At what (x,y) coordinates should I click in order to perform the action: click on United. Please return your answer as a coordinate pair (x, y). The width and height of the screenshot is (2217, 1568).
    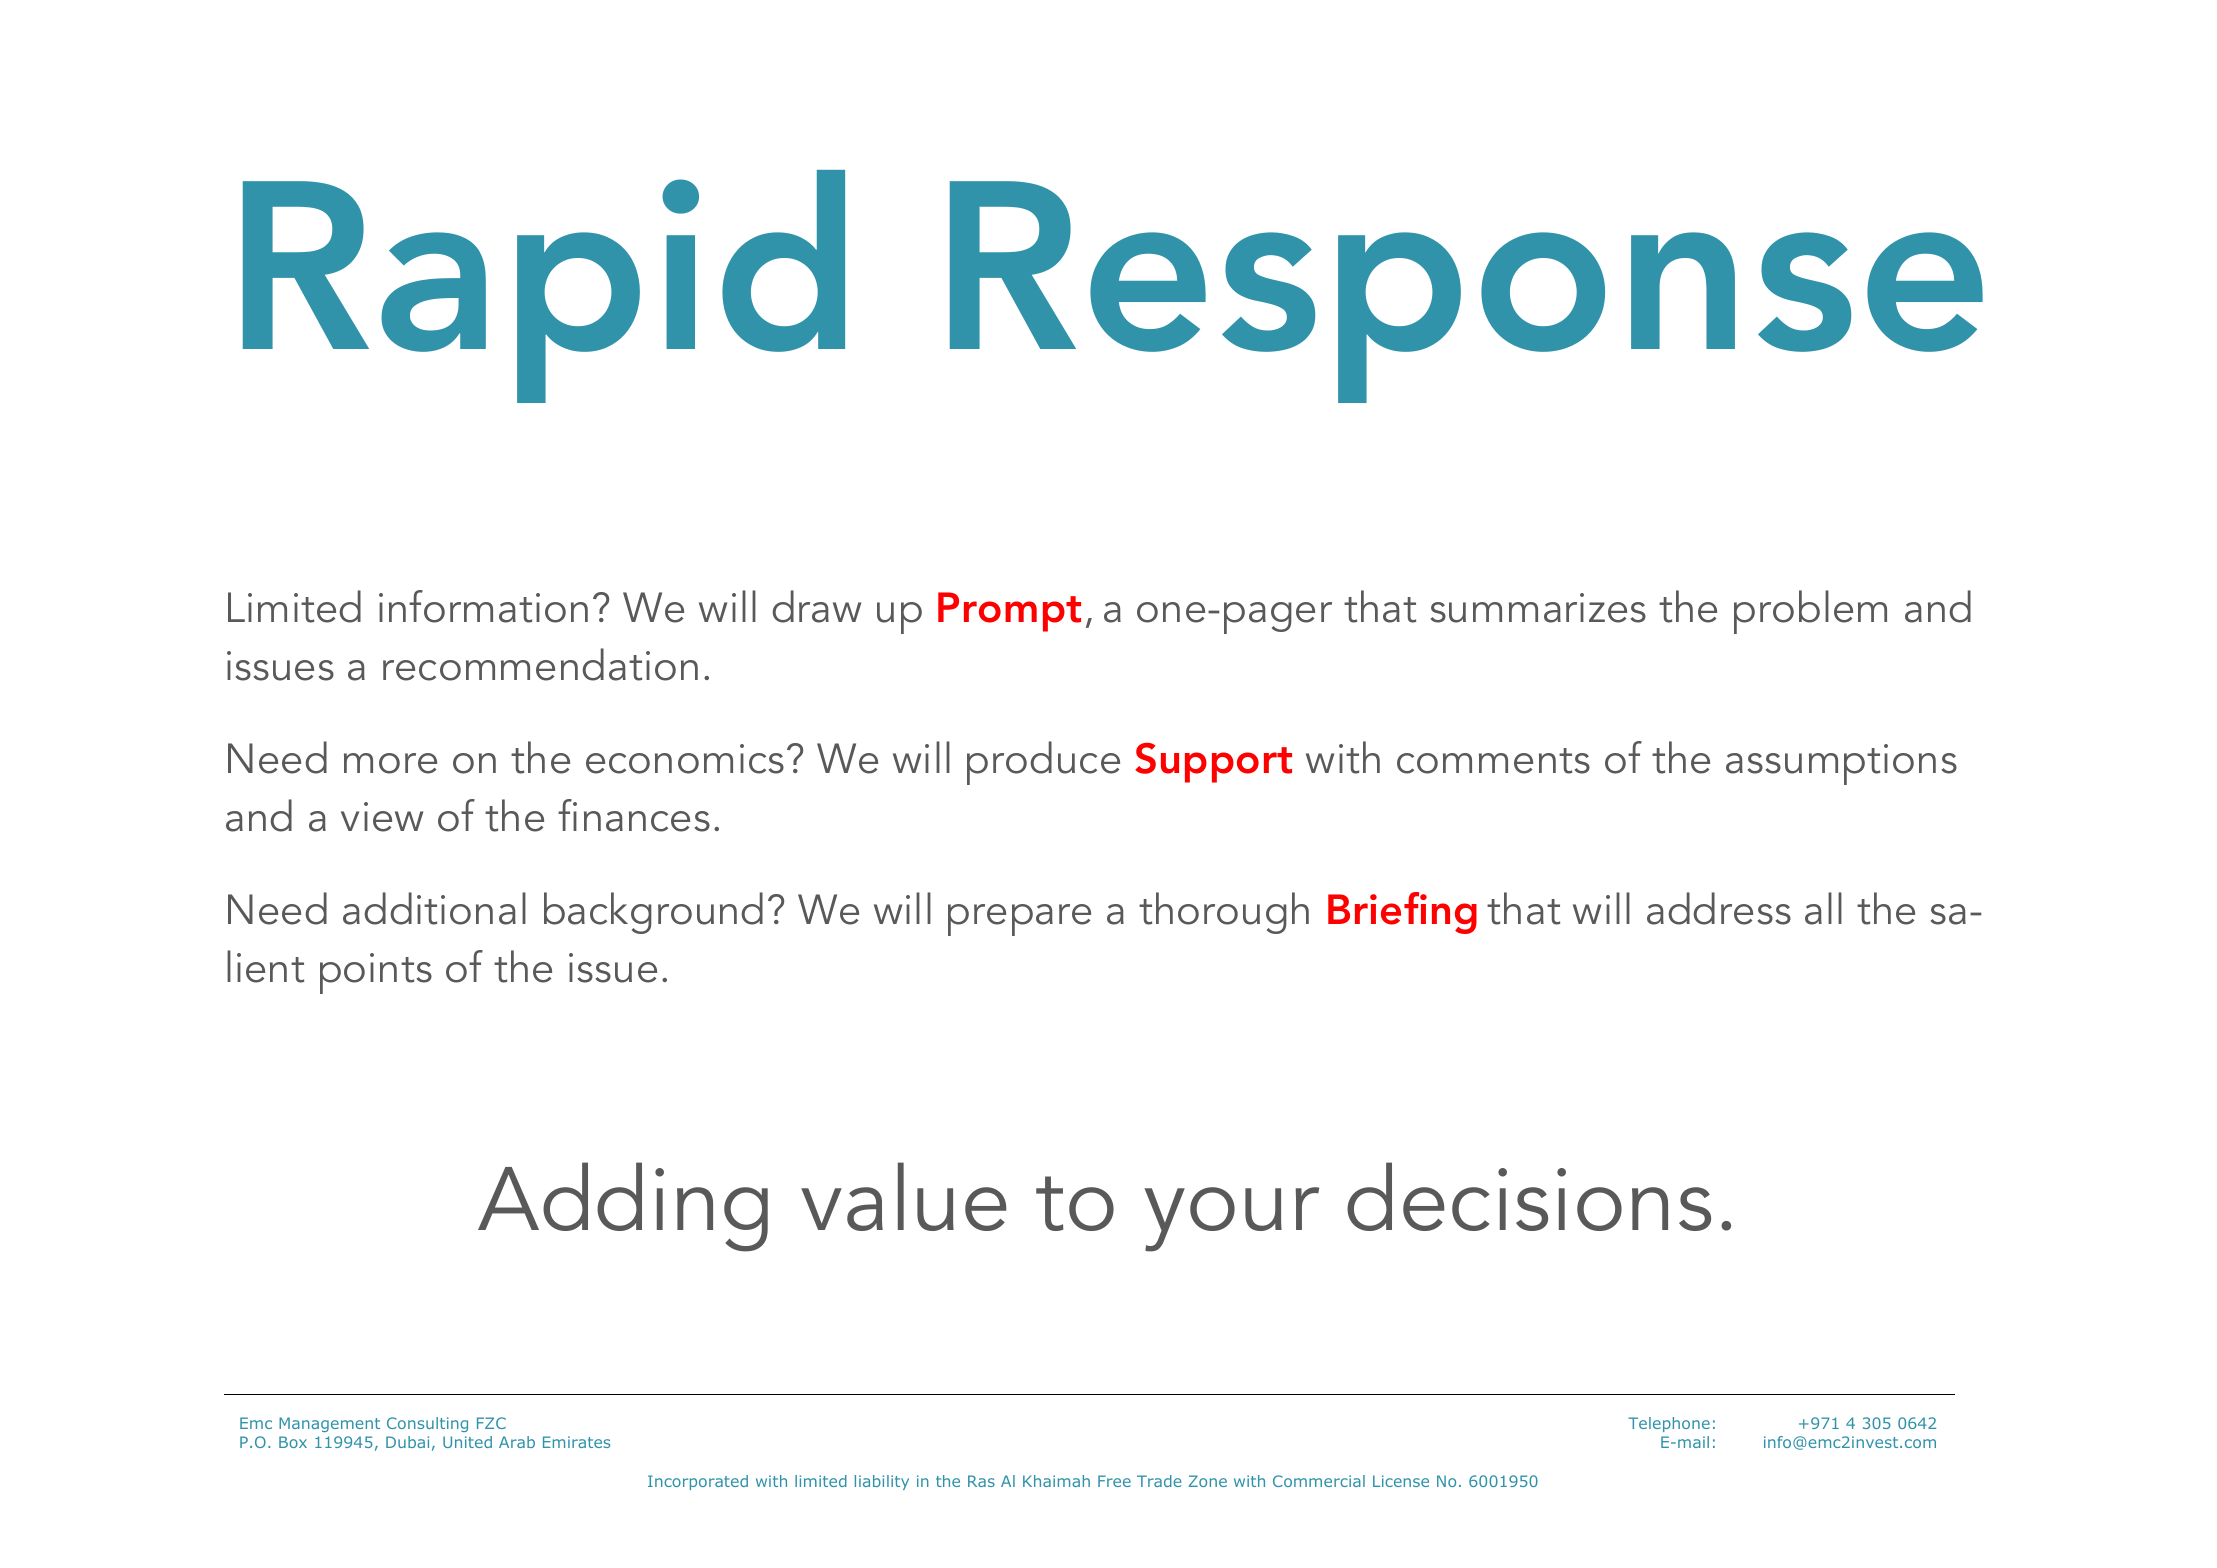
    Looking at the image, I should click on (467, 1442).
